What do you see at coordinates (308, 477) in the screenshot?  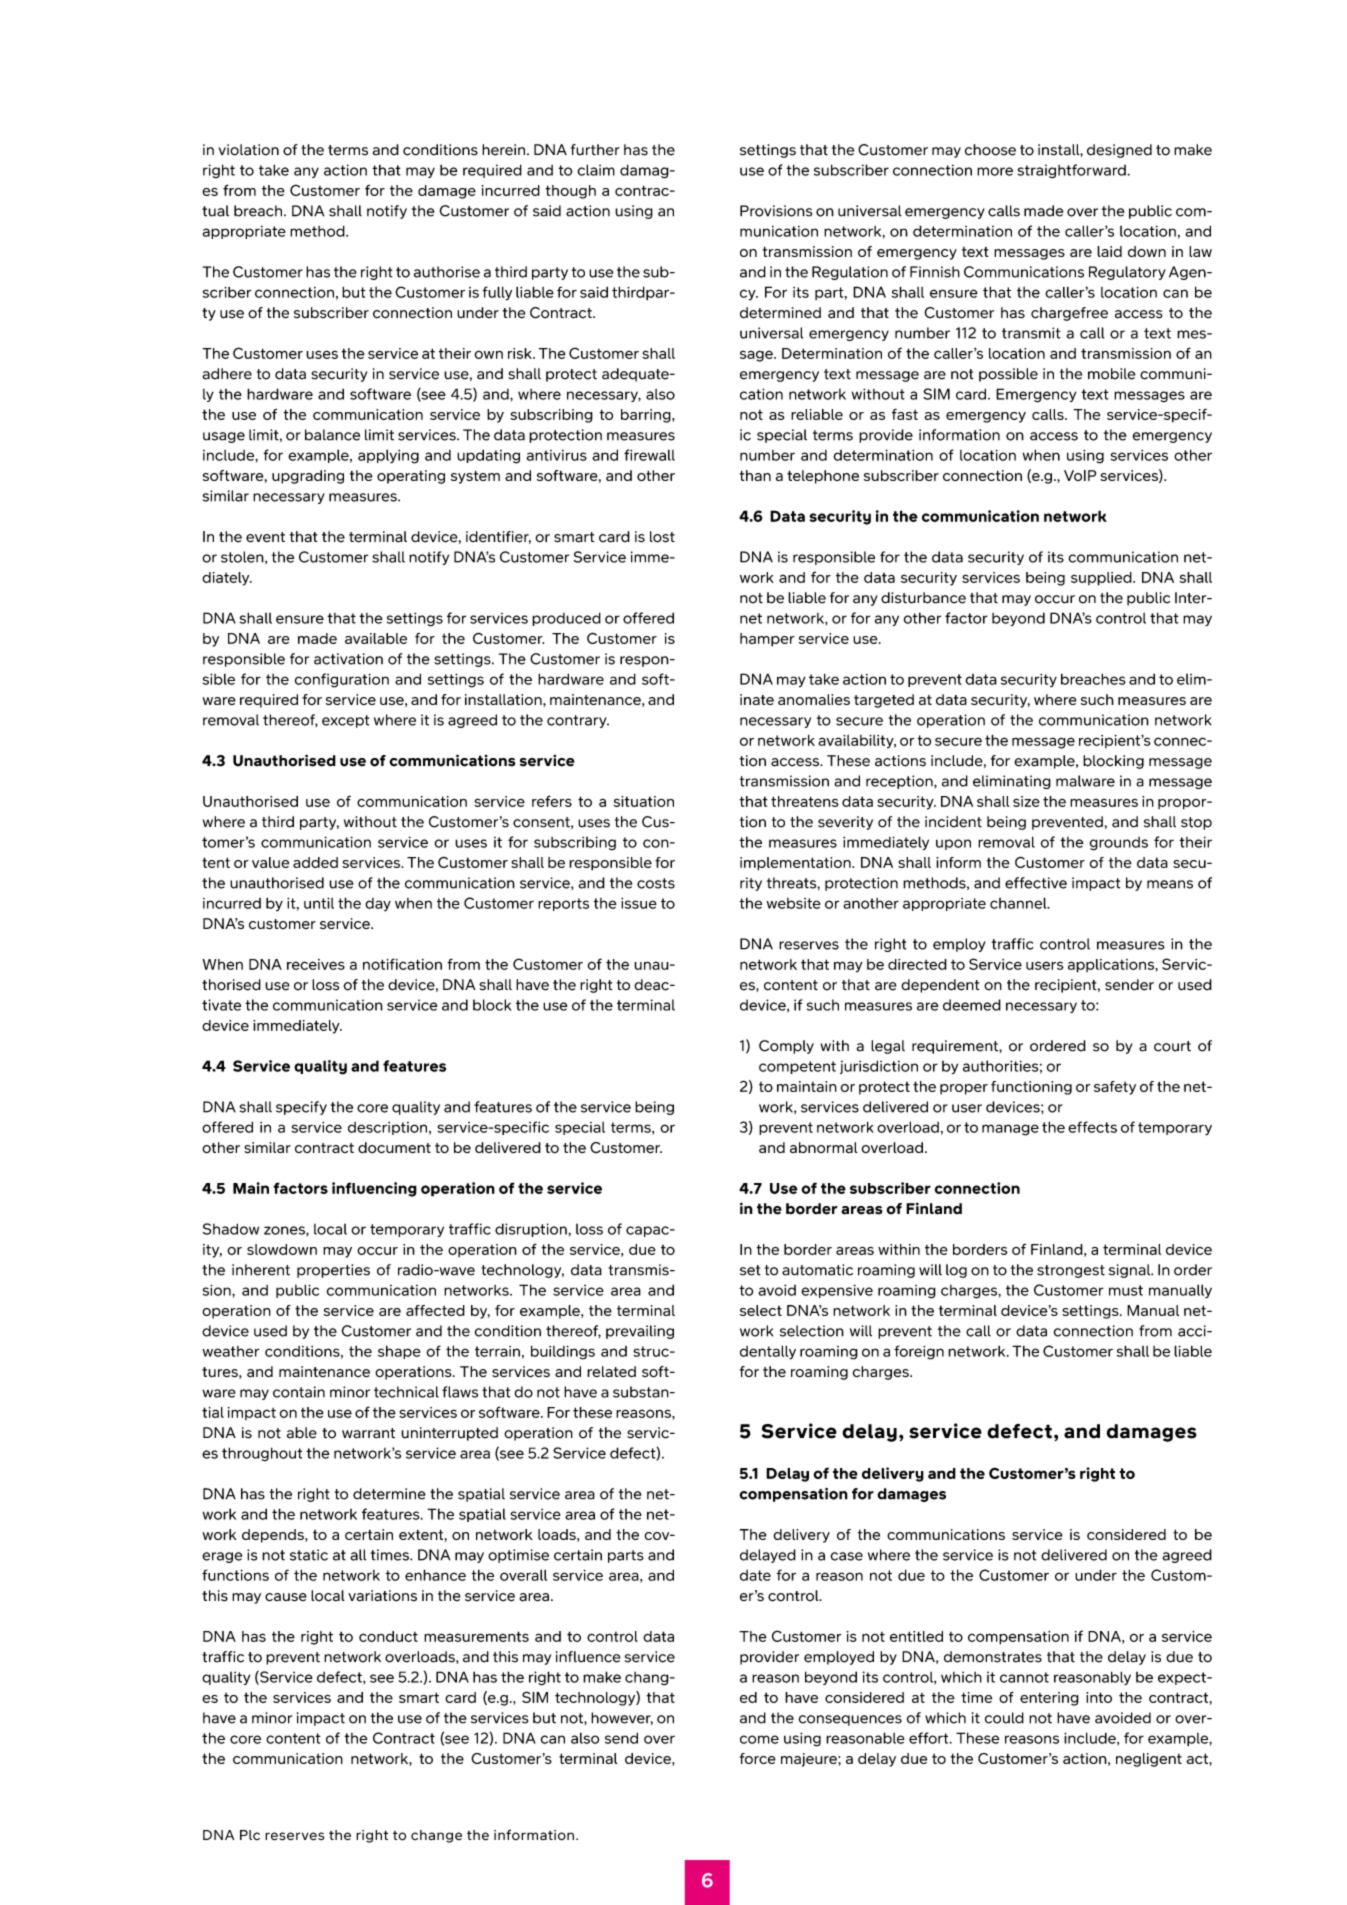 I see `upgrading` at bounding box center [308, 477].
